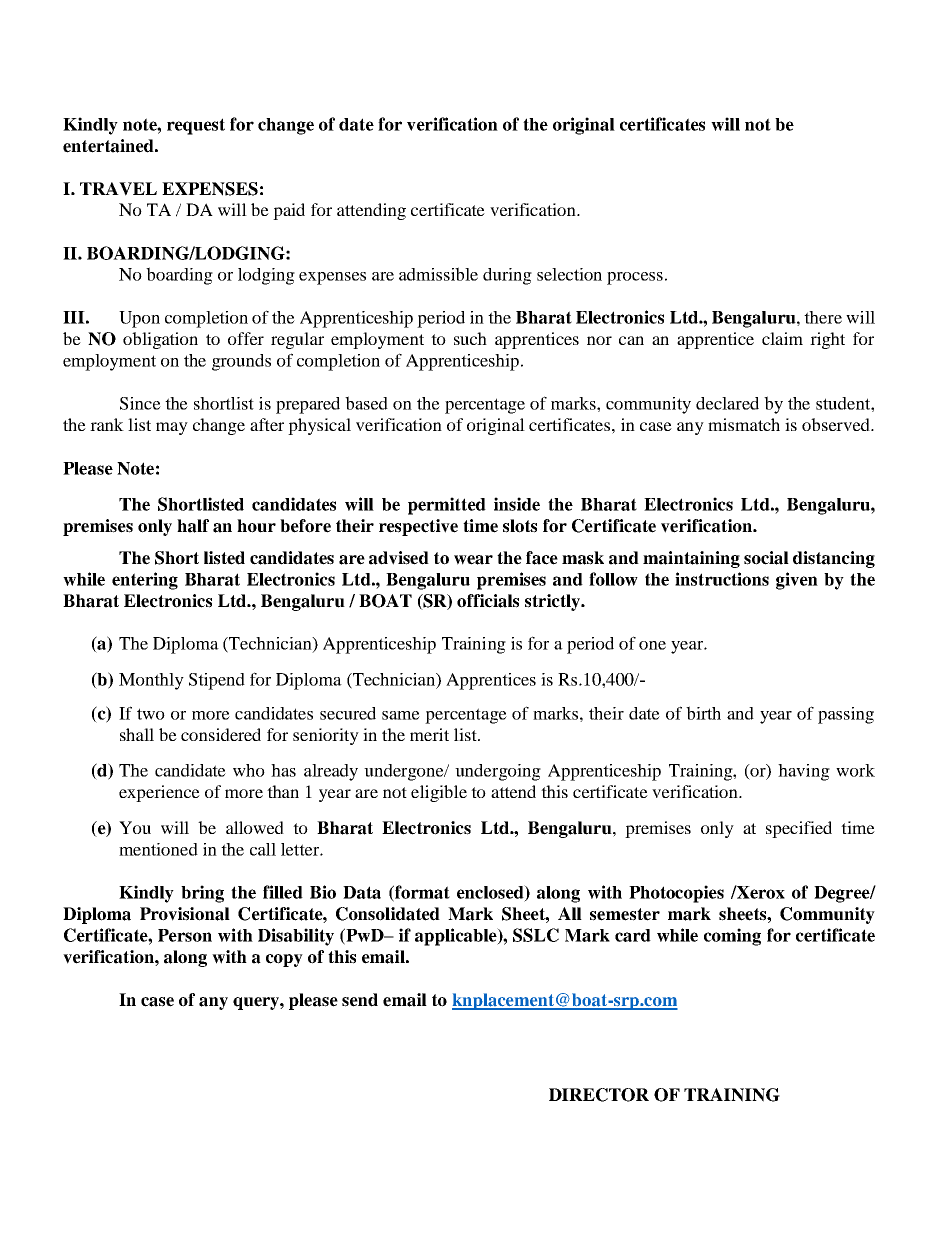 This screenshot has width=952, height=1233. What do you see at coordinates (732, 937) in the screenshot?
I see `coming` at bounding box center [732, 937].
